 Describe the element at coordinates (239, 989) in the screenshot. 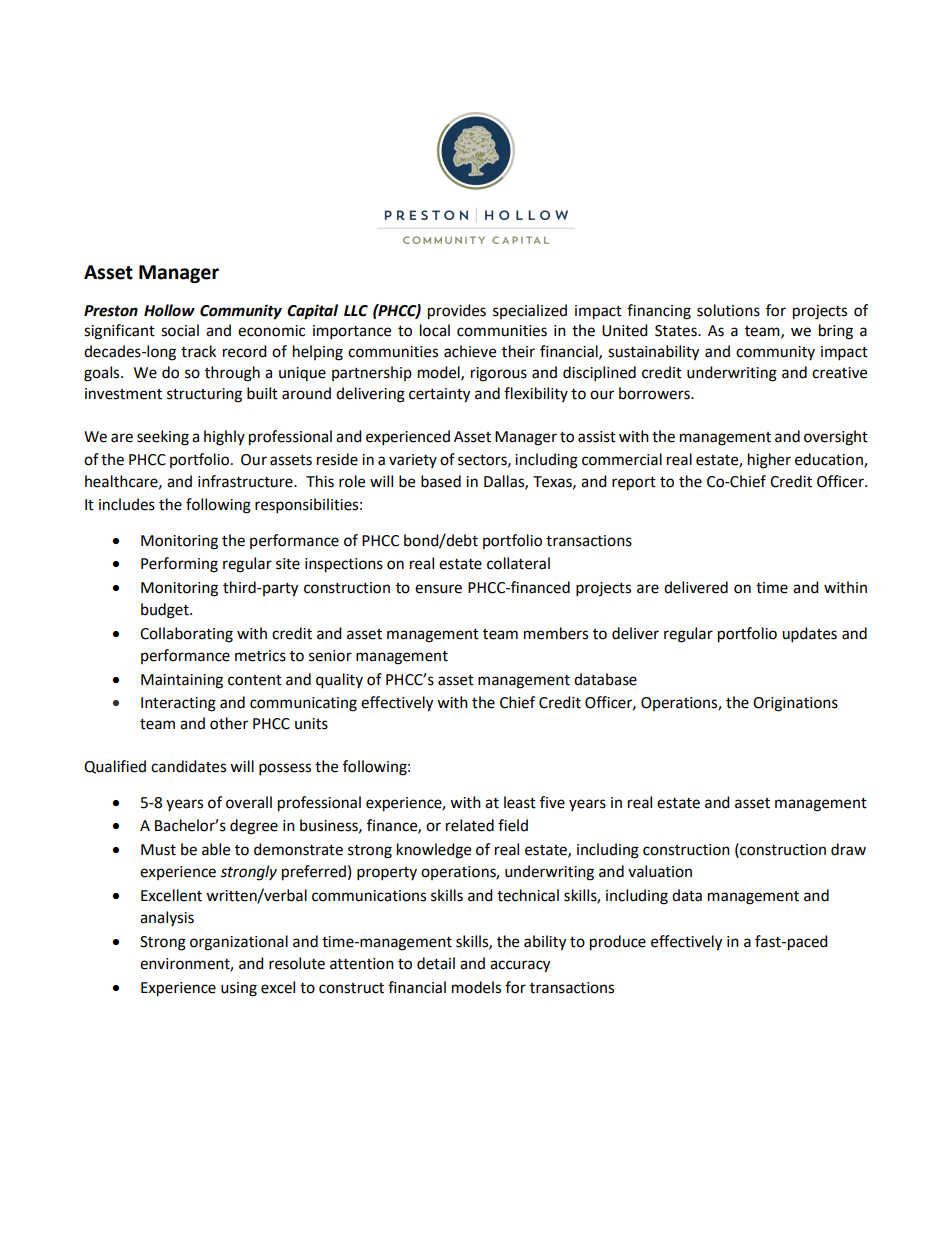

I see `using` at that location.
